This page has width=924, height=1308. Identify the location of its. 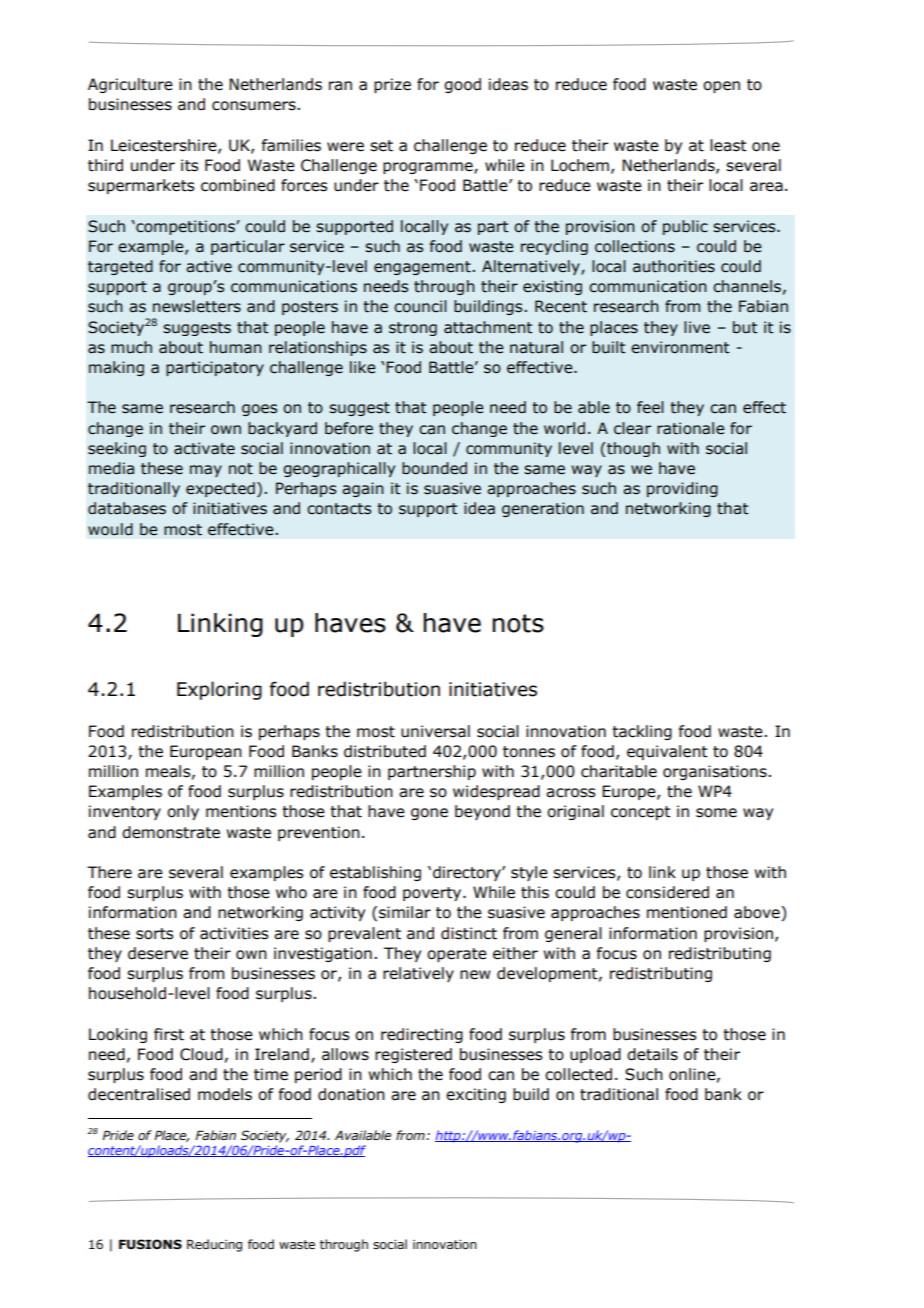
(189, 165).
